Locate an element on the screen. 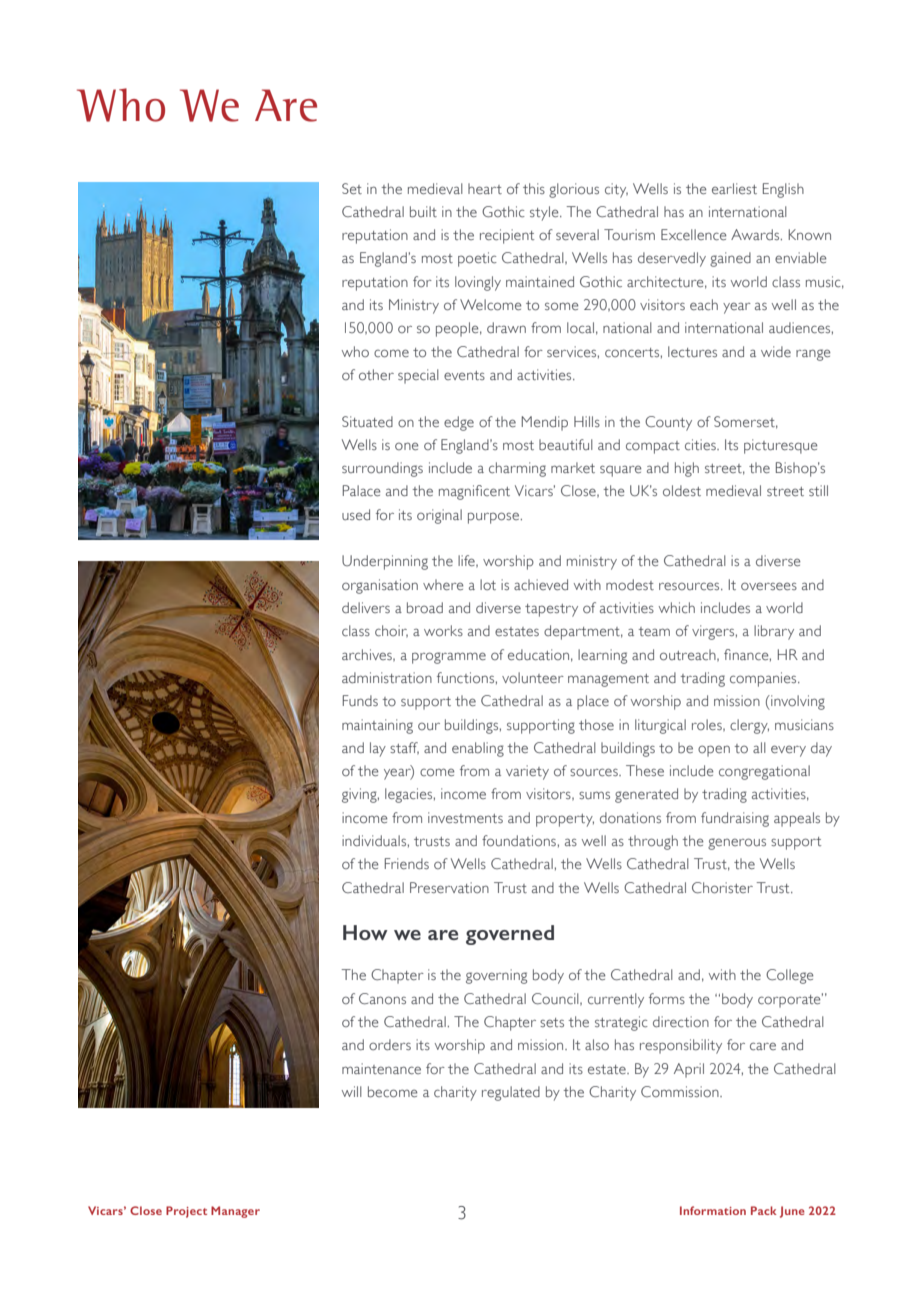 The width and height of the screenshot is (924, 1308). Awards is located at coordinates (756, 234).
